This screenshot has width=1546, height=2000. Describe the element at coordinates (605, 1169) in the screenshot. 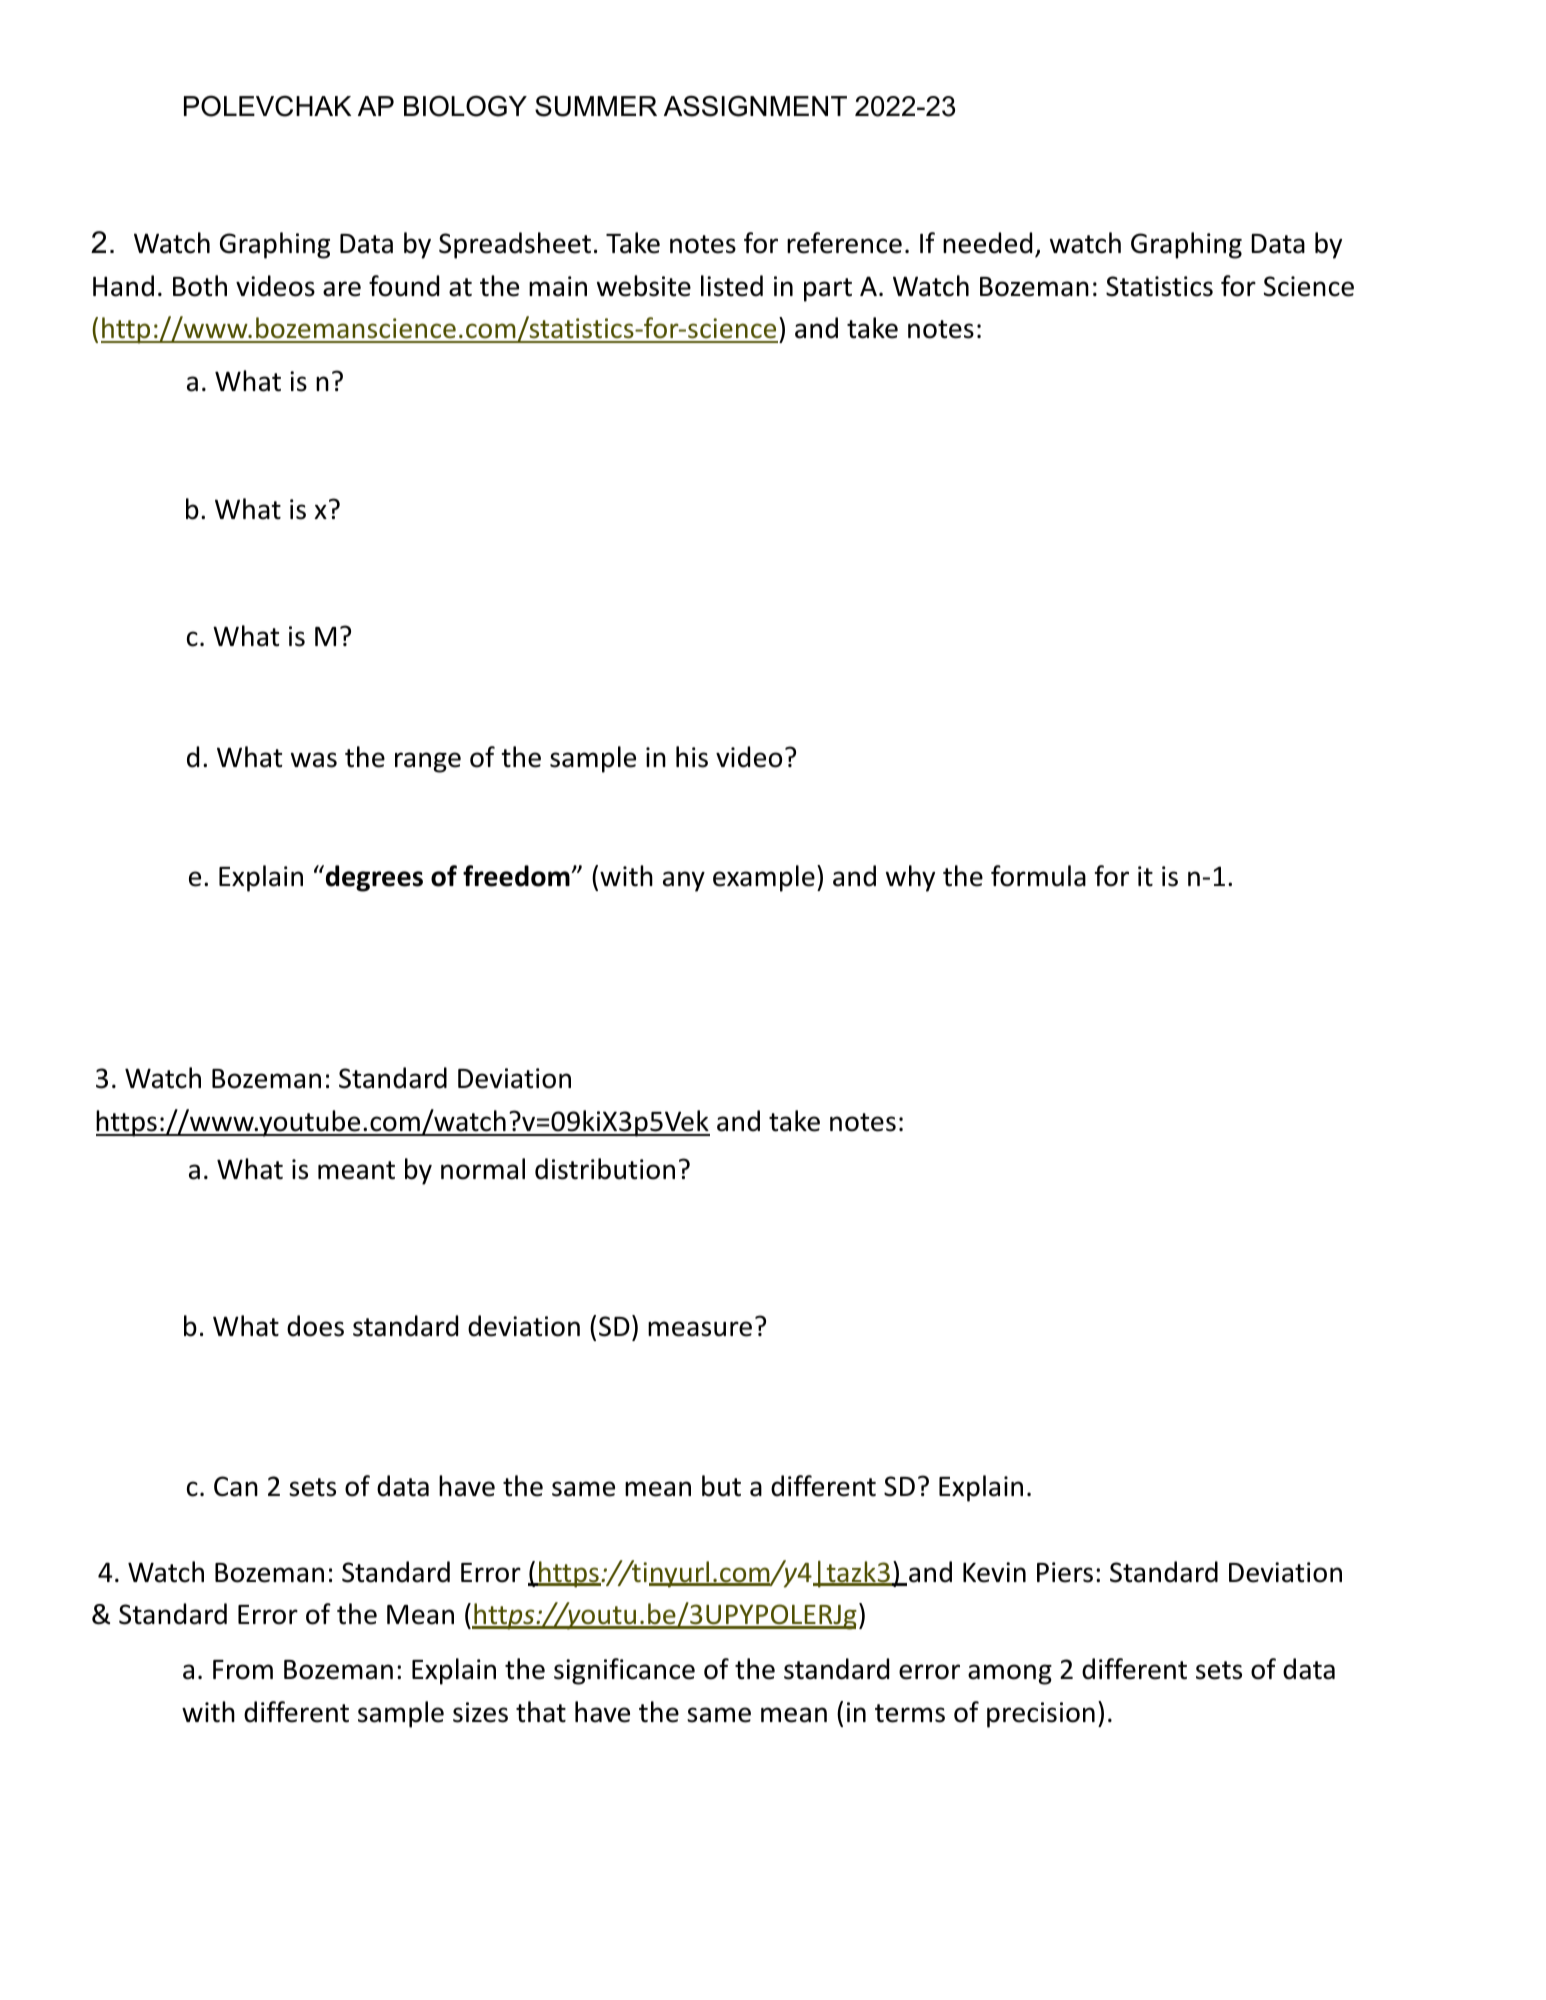

I see `distribution` at that location.
